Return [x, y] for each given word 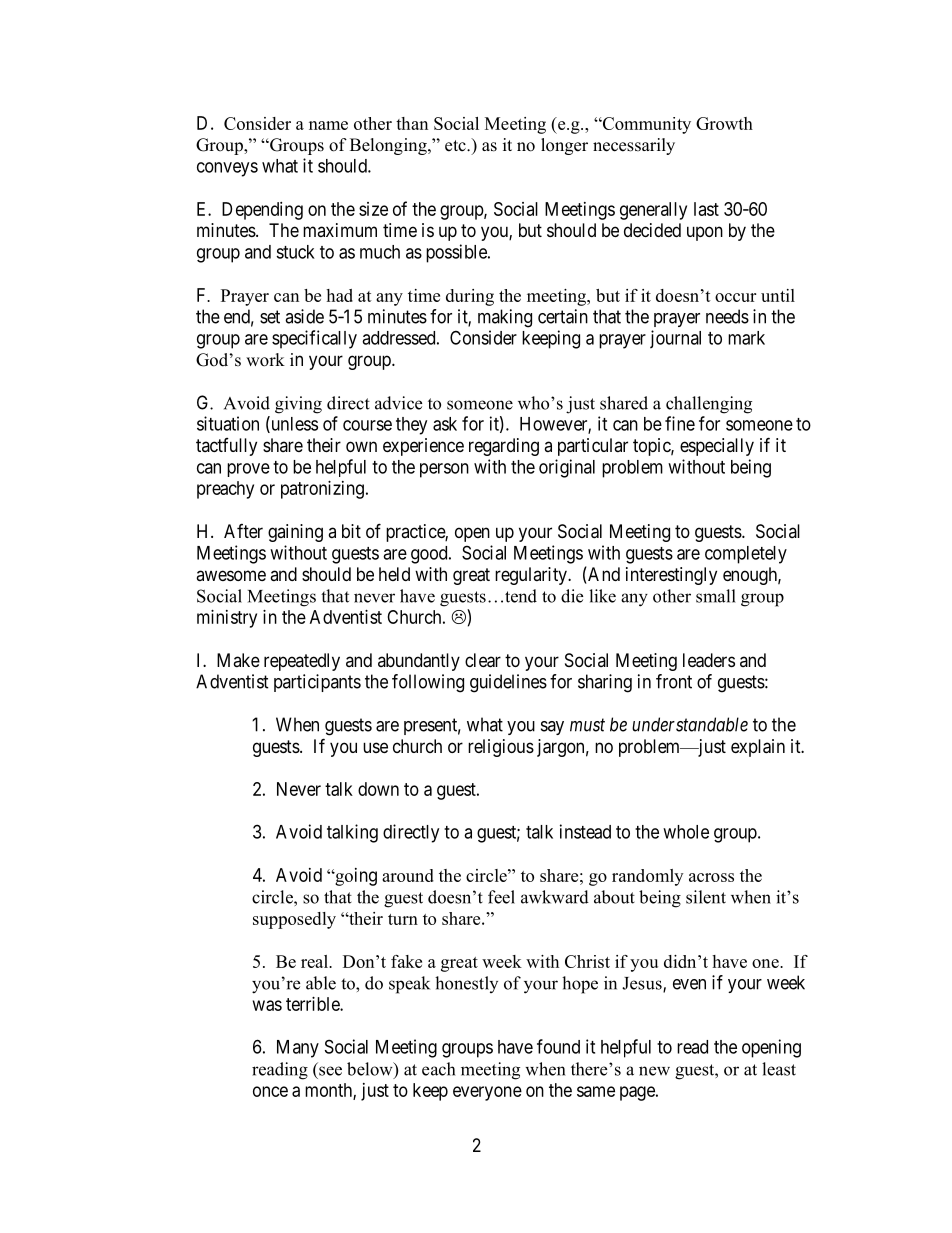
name [328, 125]
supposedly [294, 920]
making [505, 318]
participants [317, 683]
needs [727, 316]
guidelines [508, 683]
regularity [532, 576]
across [711, 877]
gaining [295, 533]
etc [456, 146]
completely [746, 555]
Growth [724, 123]
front [674, 681]
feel [501, 897]
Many [298, 1049]
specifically [314, 339]
